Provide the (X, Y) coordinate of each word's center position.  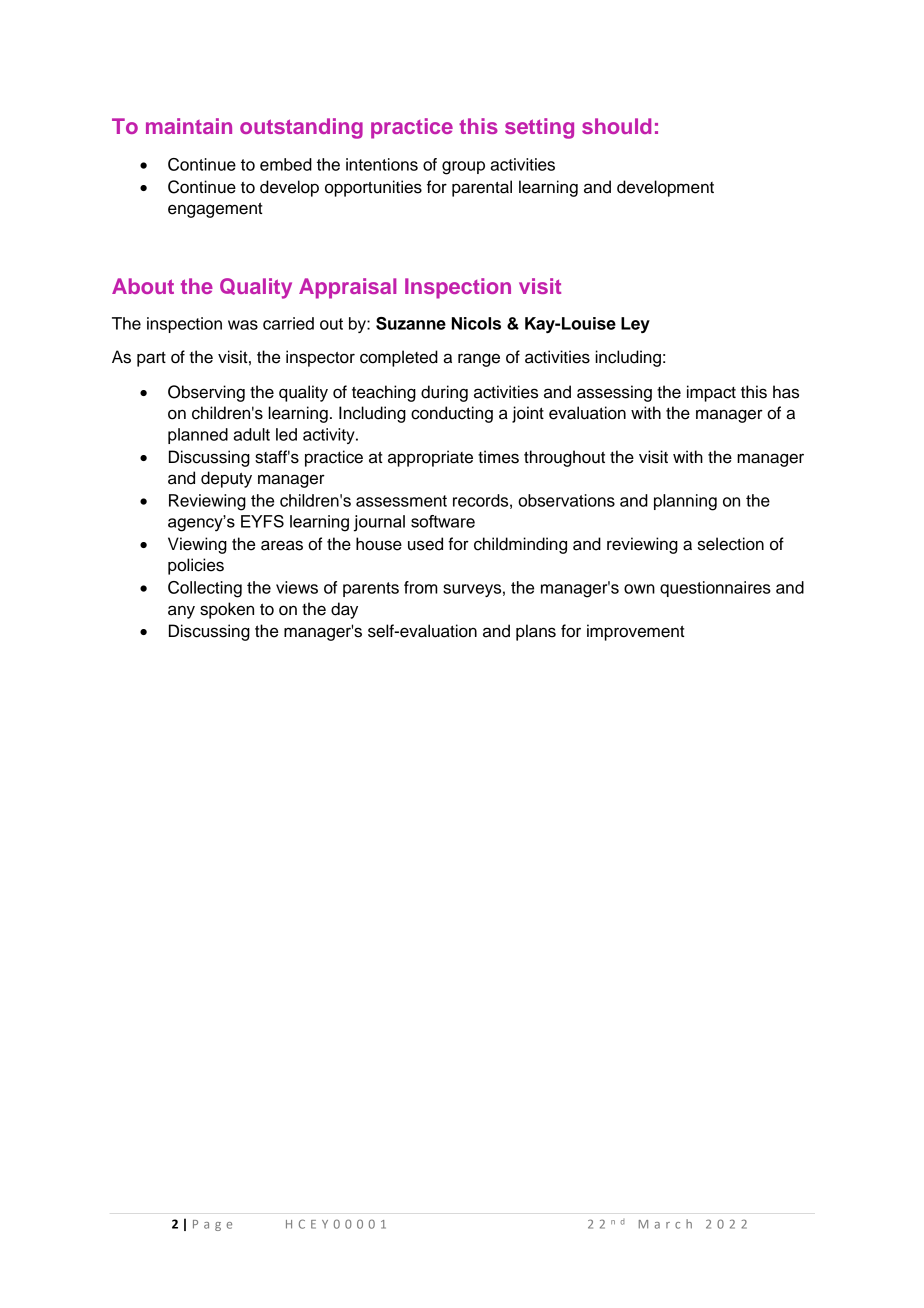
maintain (189, 126)
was (243, 325)
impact (711, 393)
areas (282, 545)
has (786, 392)
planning (685, 502)
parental (482, 188)
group (463, 168)
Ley (635, 325)
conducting (452, 414)
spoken (227, 610)
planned (198, 436)
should (616, 126)
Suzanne (411, 323)
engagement (215, 210)
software (443, 521)
